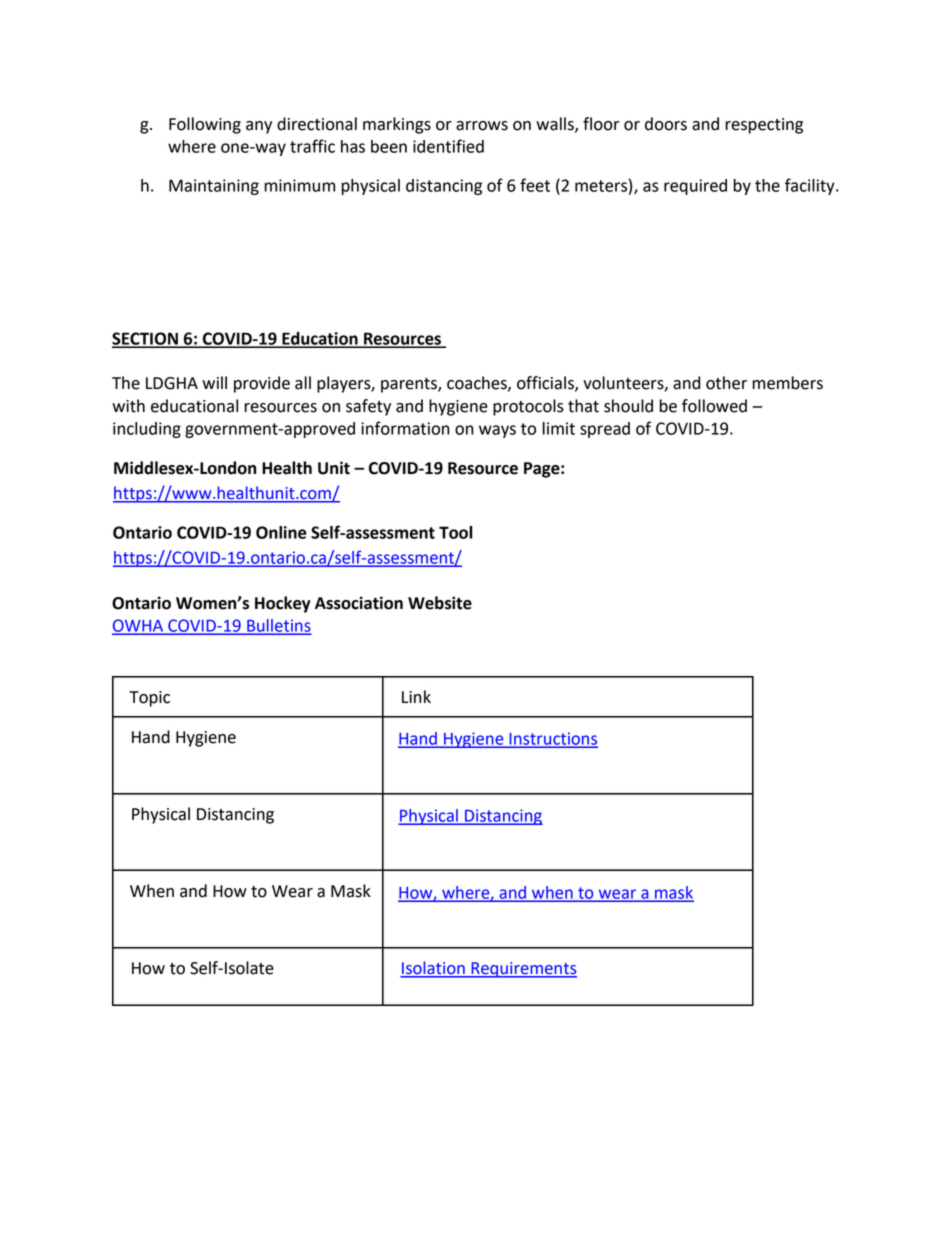 This image has width=952, height=1233. Describe the element at coordinates (440, 603) in the image. I see `Website` at that location.
